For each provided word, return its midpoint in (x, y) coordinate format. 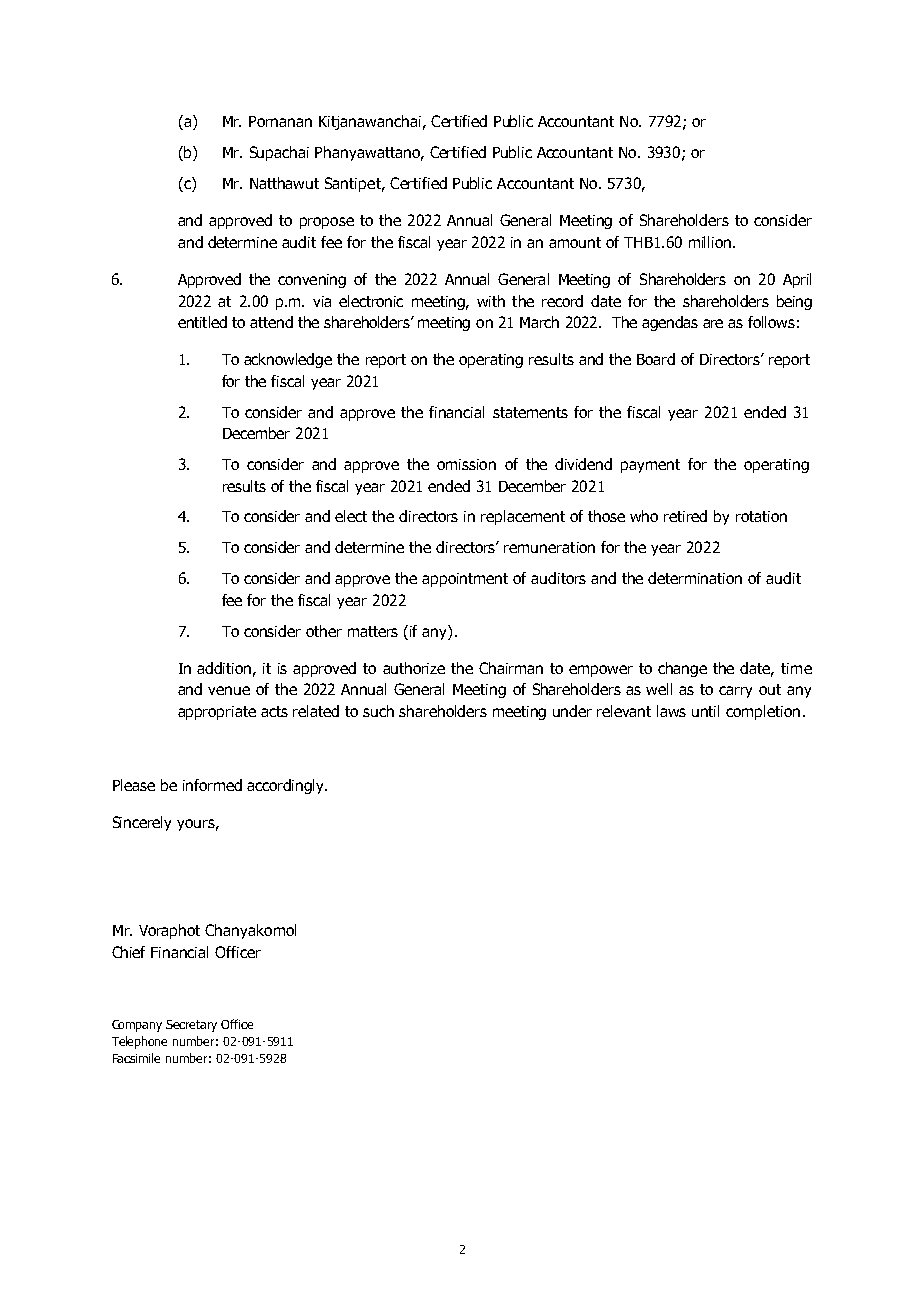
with (491, 301)
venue (229, 690)
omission (466, 464)
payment (650, 466)
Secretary (191, 1026)
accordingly (287, 786)
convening (312, 281)
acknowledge (288, 360)
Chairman (511, 668)
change (682, 669)
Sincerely (142, 823)
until (705, 711)
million (711, 242)
